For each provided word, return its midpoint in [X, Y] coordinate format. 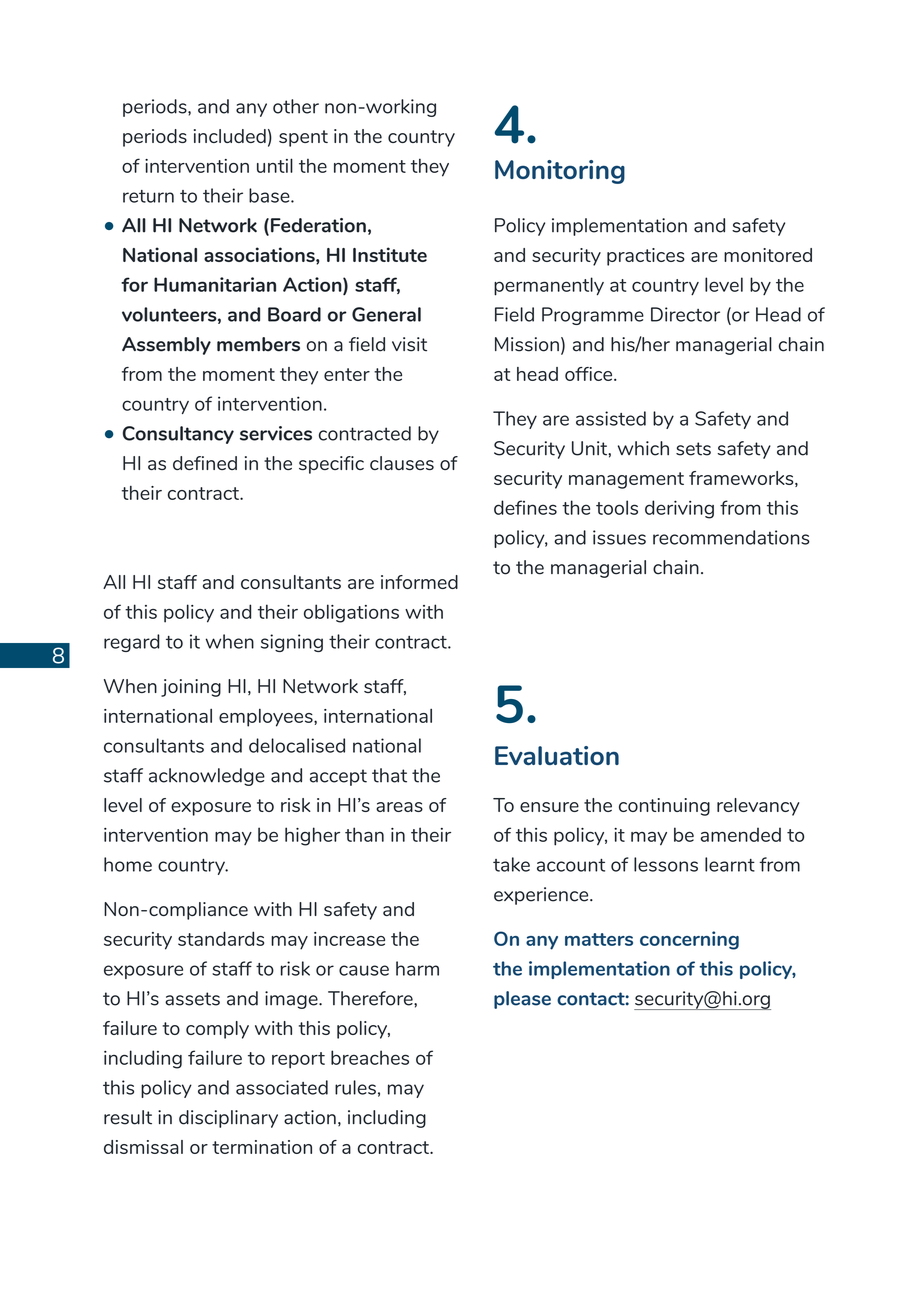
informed [419, 582]
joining [191, 688]
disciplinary [228, 1119]
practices [646, 257]
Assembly [166, 346]
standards [221, 938]
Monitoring [560, 172]
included [230, 136]
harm [417, 968]
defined [205, 463]
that [389, 775]
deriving [679, 509]
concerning [689, 940]
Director [685, 314]
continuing [664, 807]
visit [409, 344]
